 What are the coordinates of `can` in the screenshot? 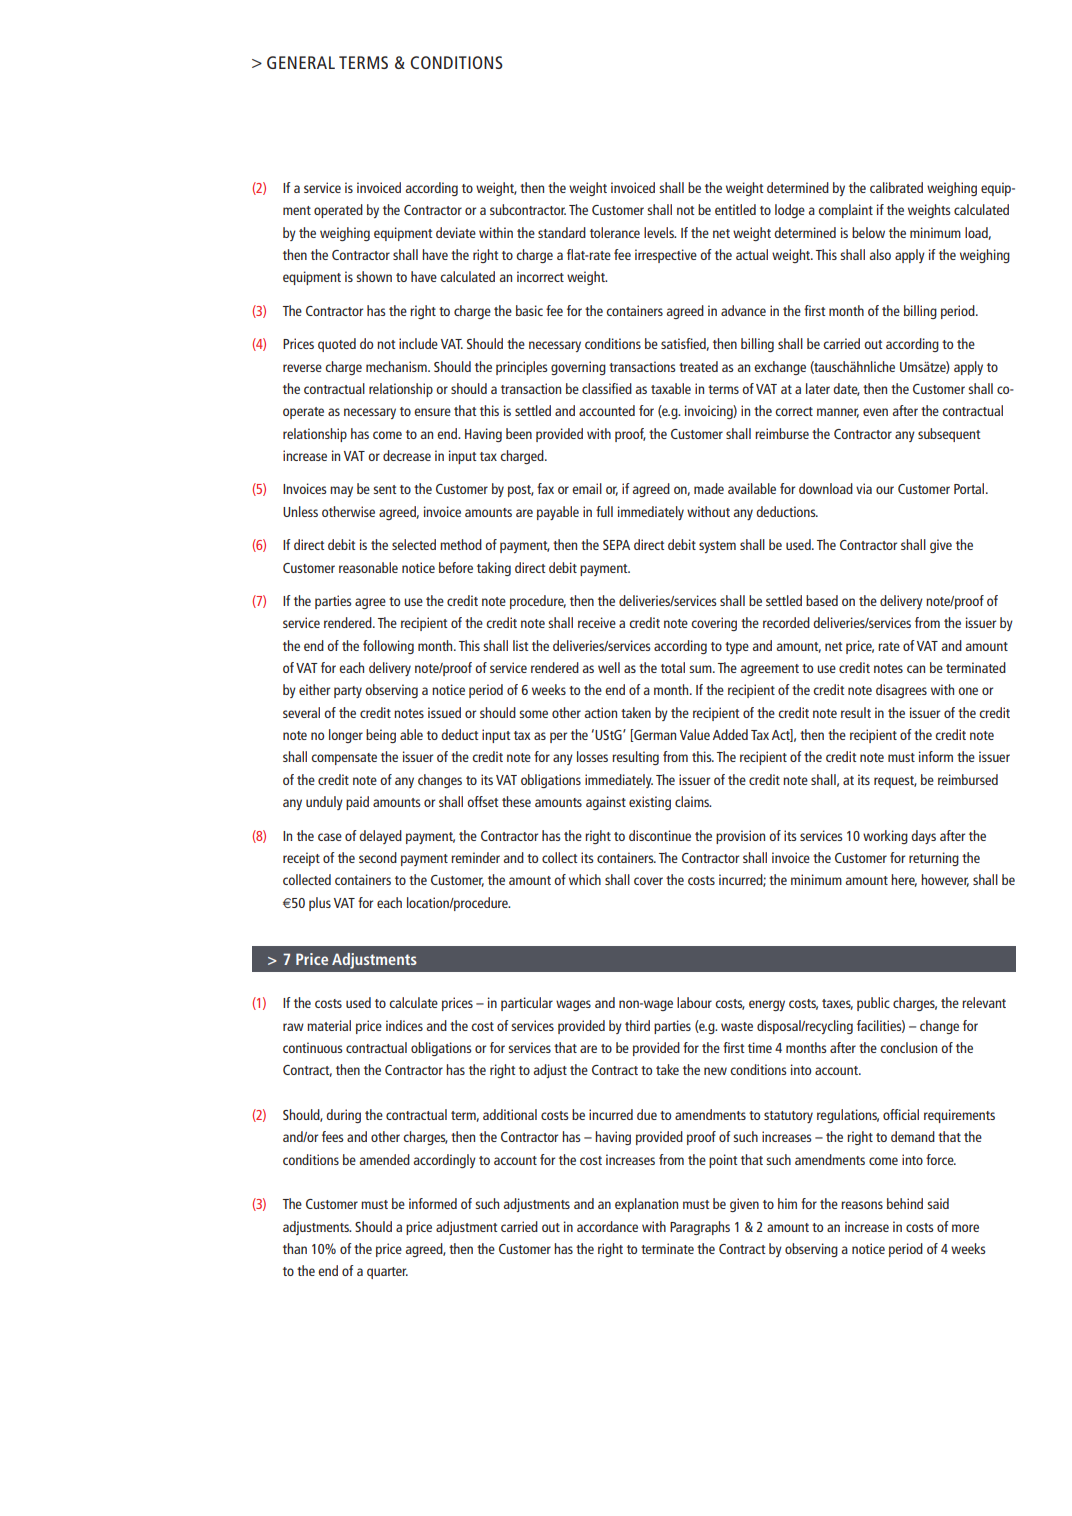 It's located at (916, 669).
